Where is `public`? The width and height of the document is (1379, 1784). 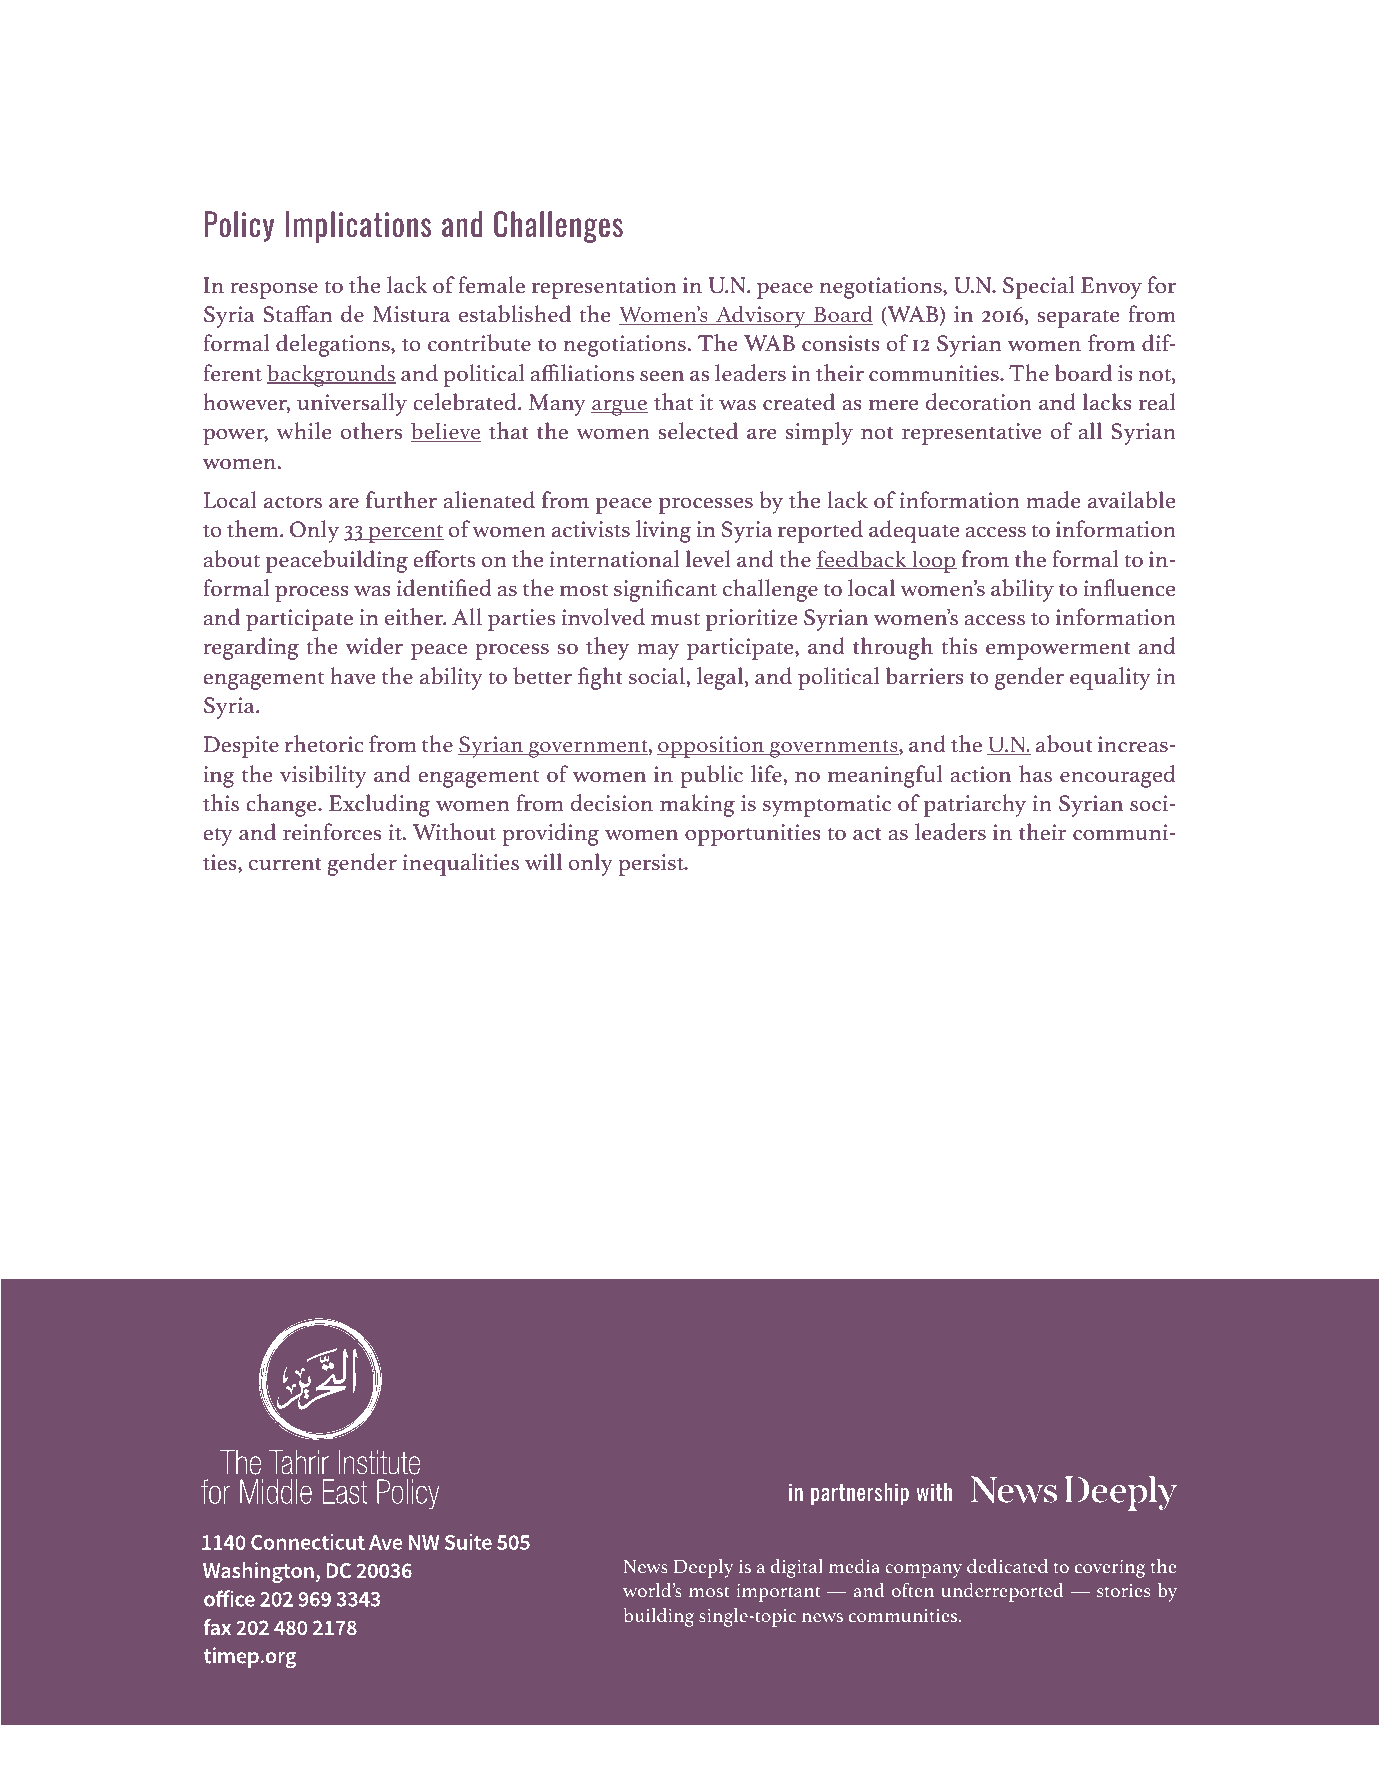 public is located at coordinates (712, 776).
